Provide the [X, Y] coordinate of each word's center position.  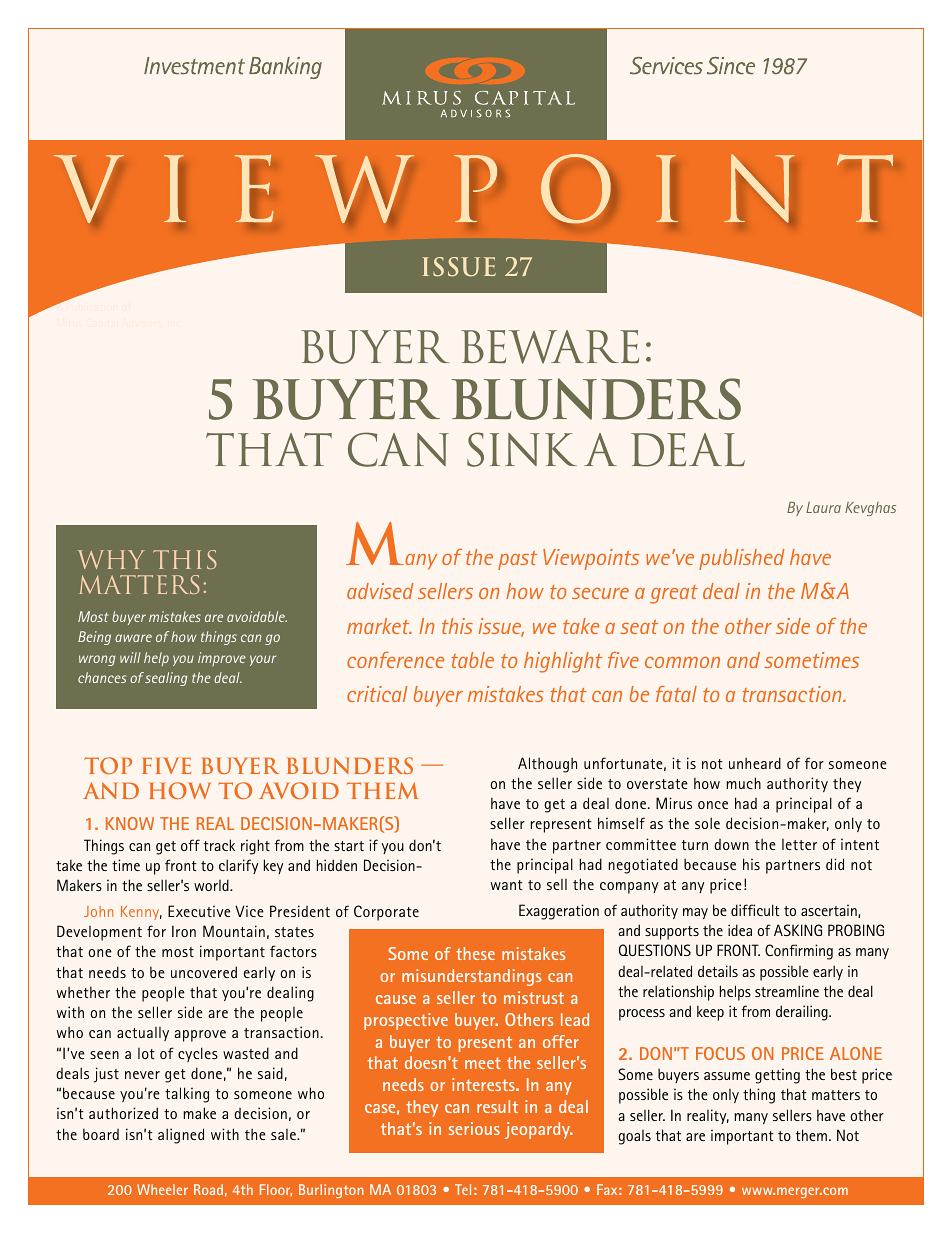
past [517, 560]
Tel [463, 1189]
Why [111, 559]
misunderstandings [471, 977]
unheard [755, 763]
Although [547, 765]
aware [133, 638]
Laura [823, 507]
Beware [550, 347]
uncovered [204, 972]
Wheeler [162, 1189]
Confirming [799, 952]
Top [108, 765]
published [742, 559]
